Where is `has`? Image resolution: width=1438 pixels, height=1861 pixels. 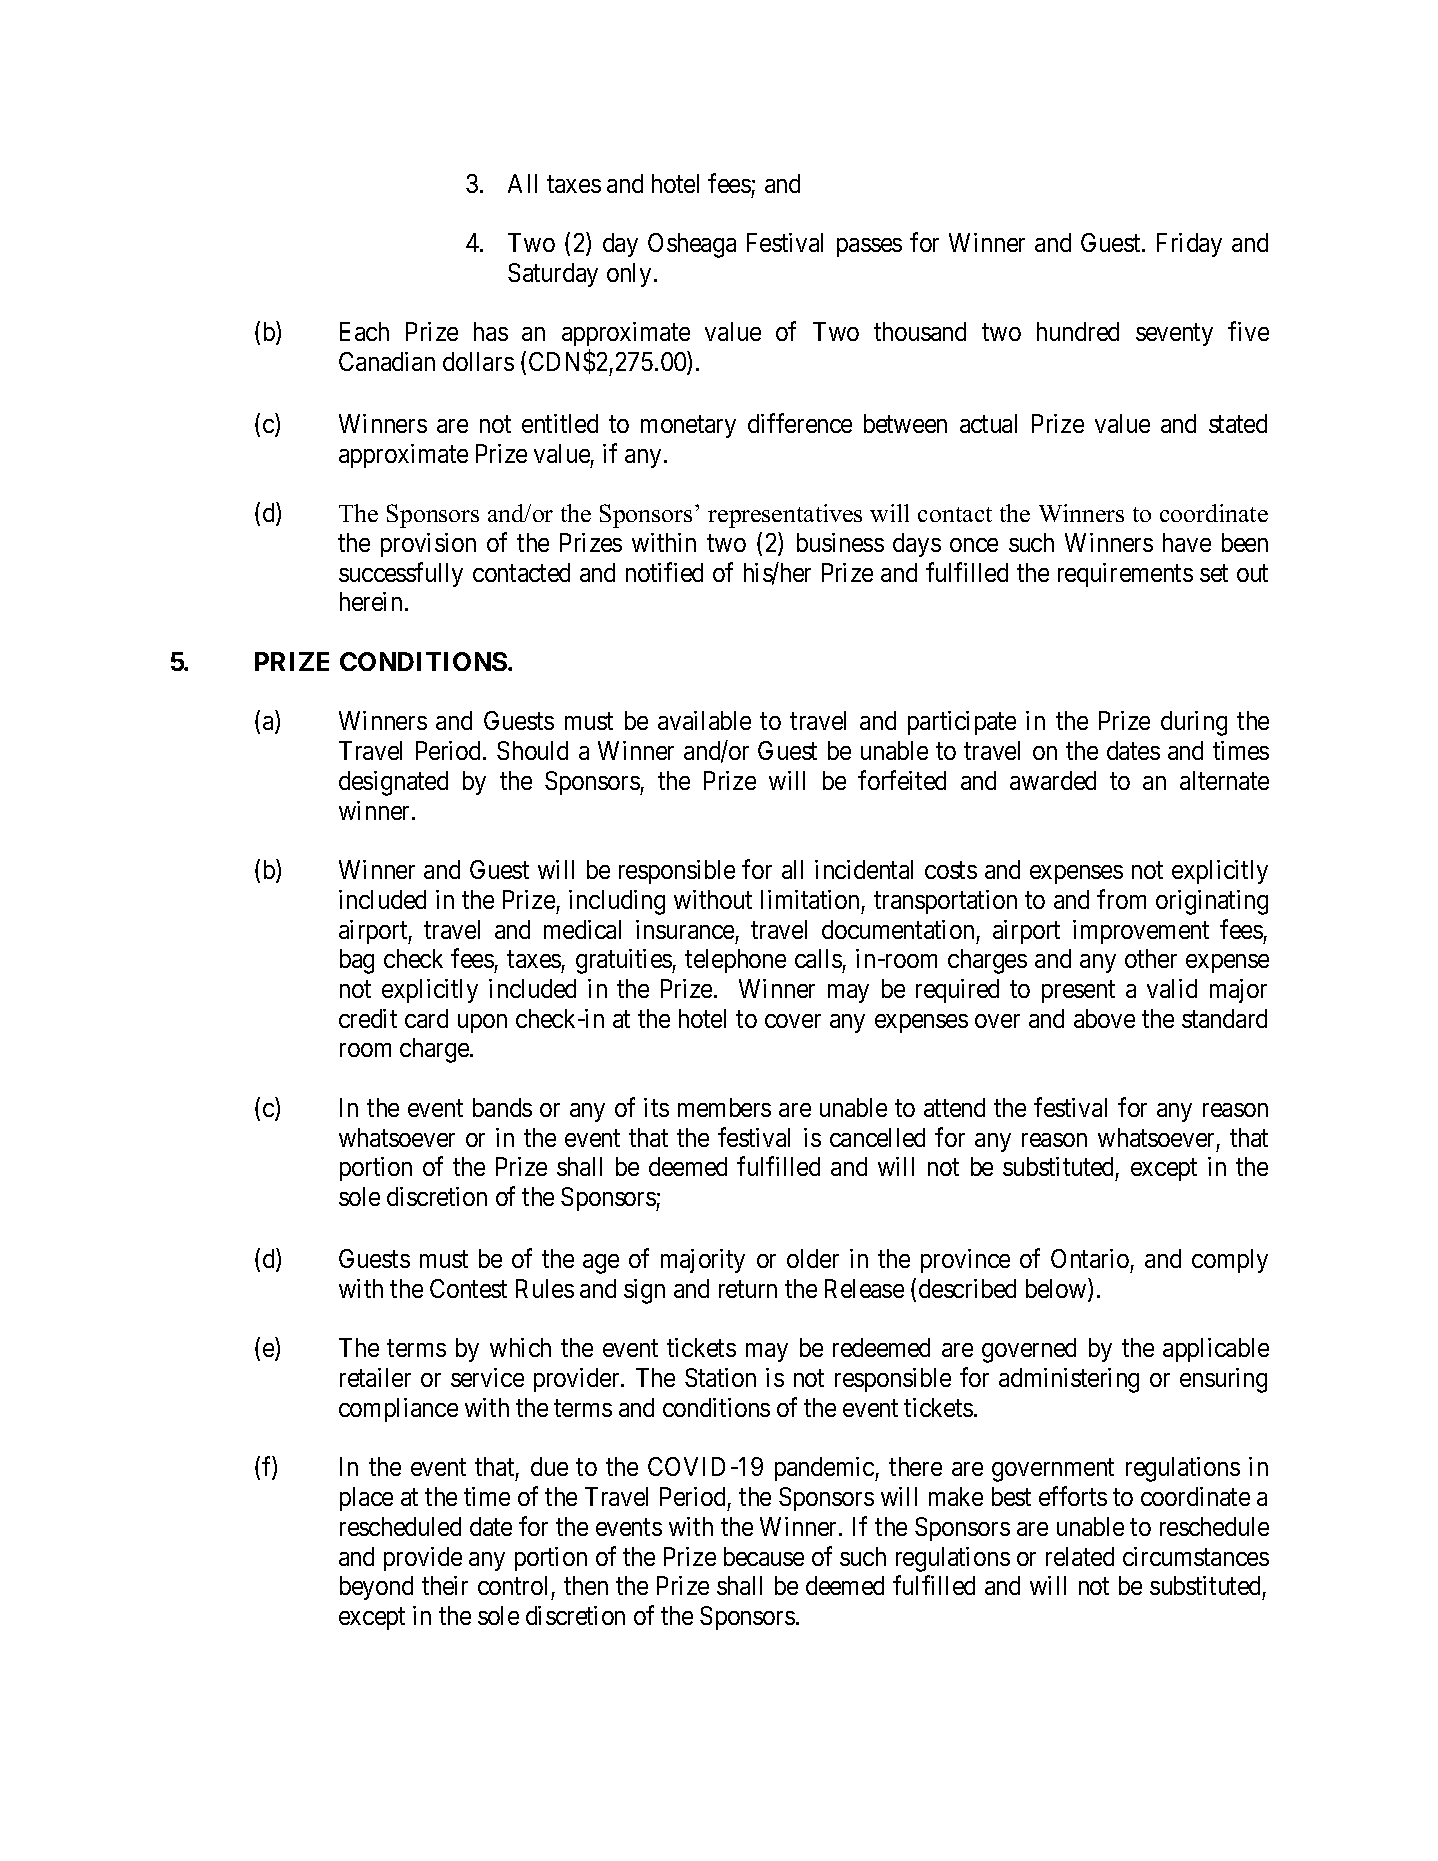 has is located at coordinates (491, 331).
